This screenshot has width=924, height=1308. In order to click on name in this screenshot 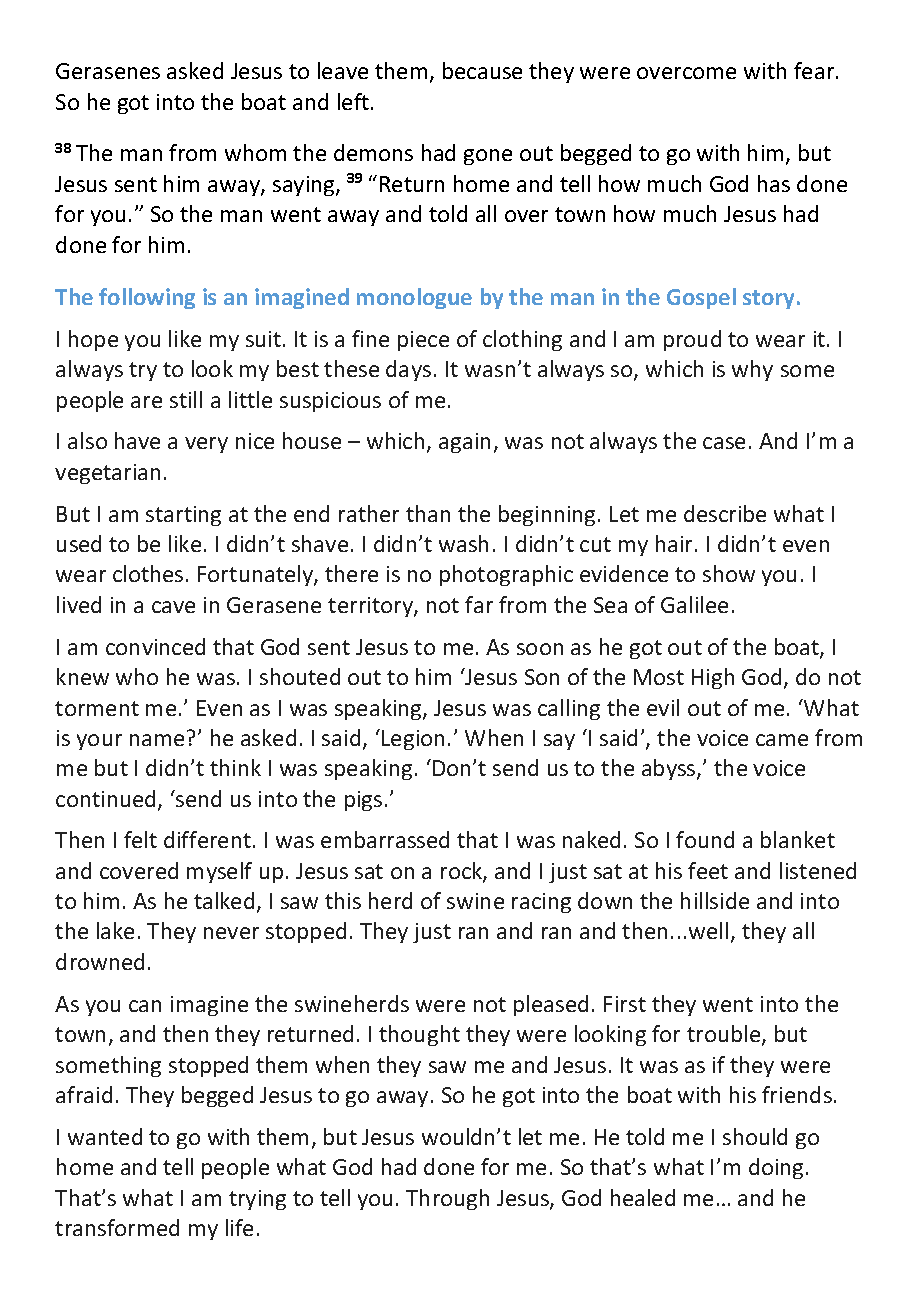, I will do `click(157, 740)`.
